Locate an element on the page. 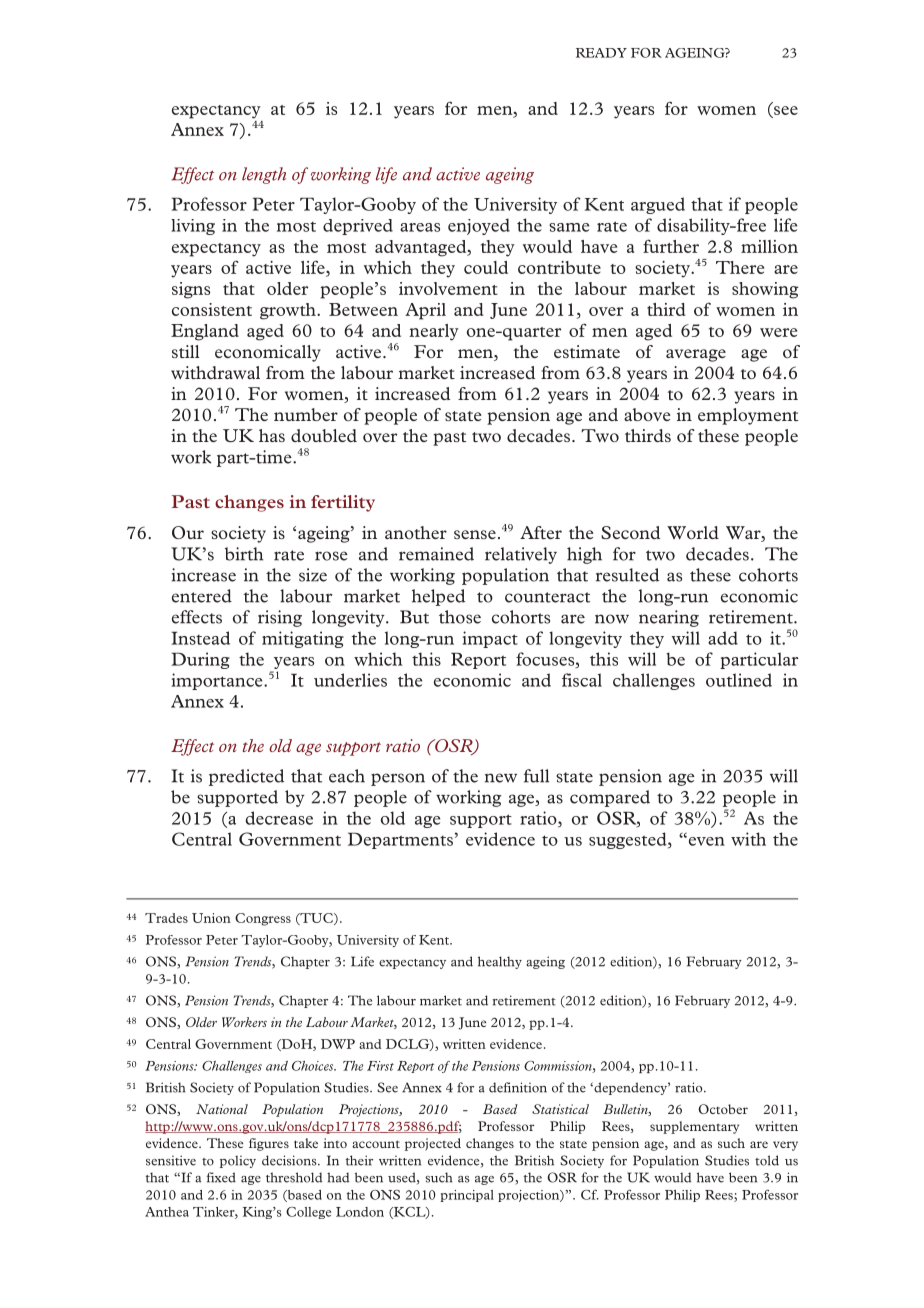 The height and width of the image is (1308, 924). READY is located at coordinates (601, 53).
